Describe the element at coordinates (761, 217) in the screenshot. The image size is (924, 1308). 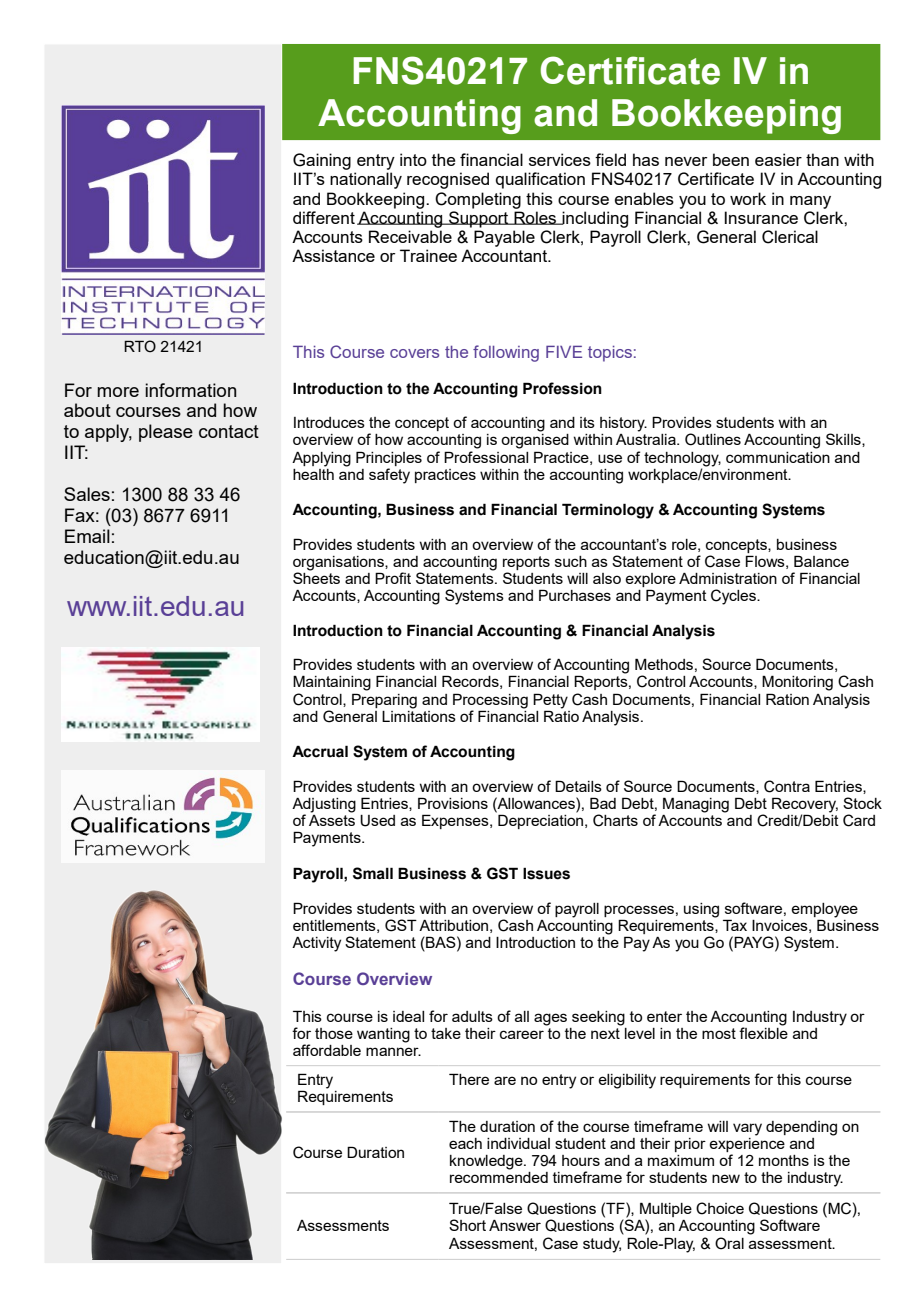
I see `Insurance` at that location.
